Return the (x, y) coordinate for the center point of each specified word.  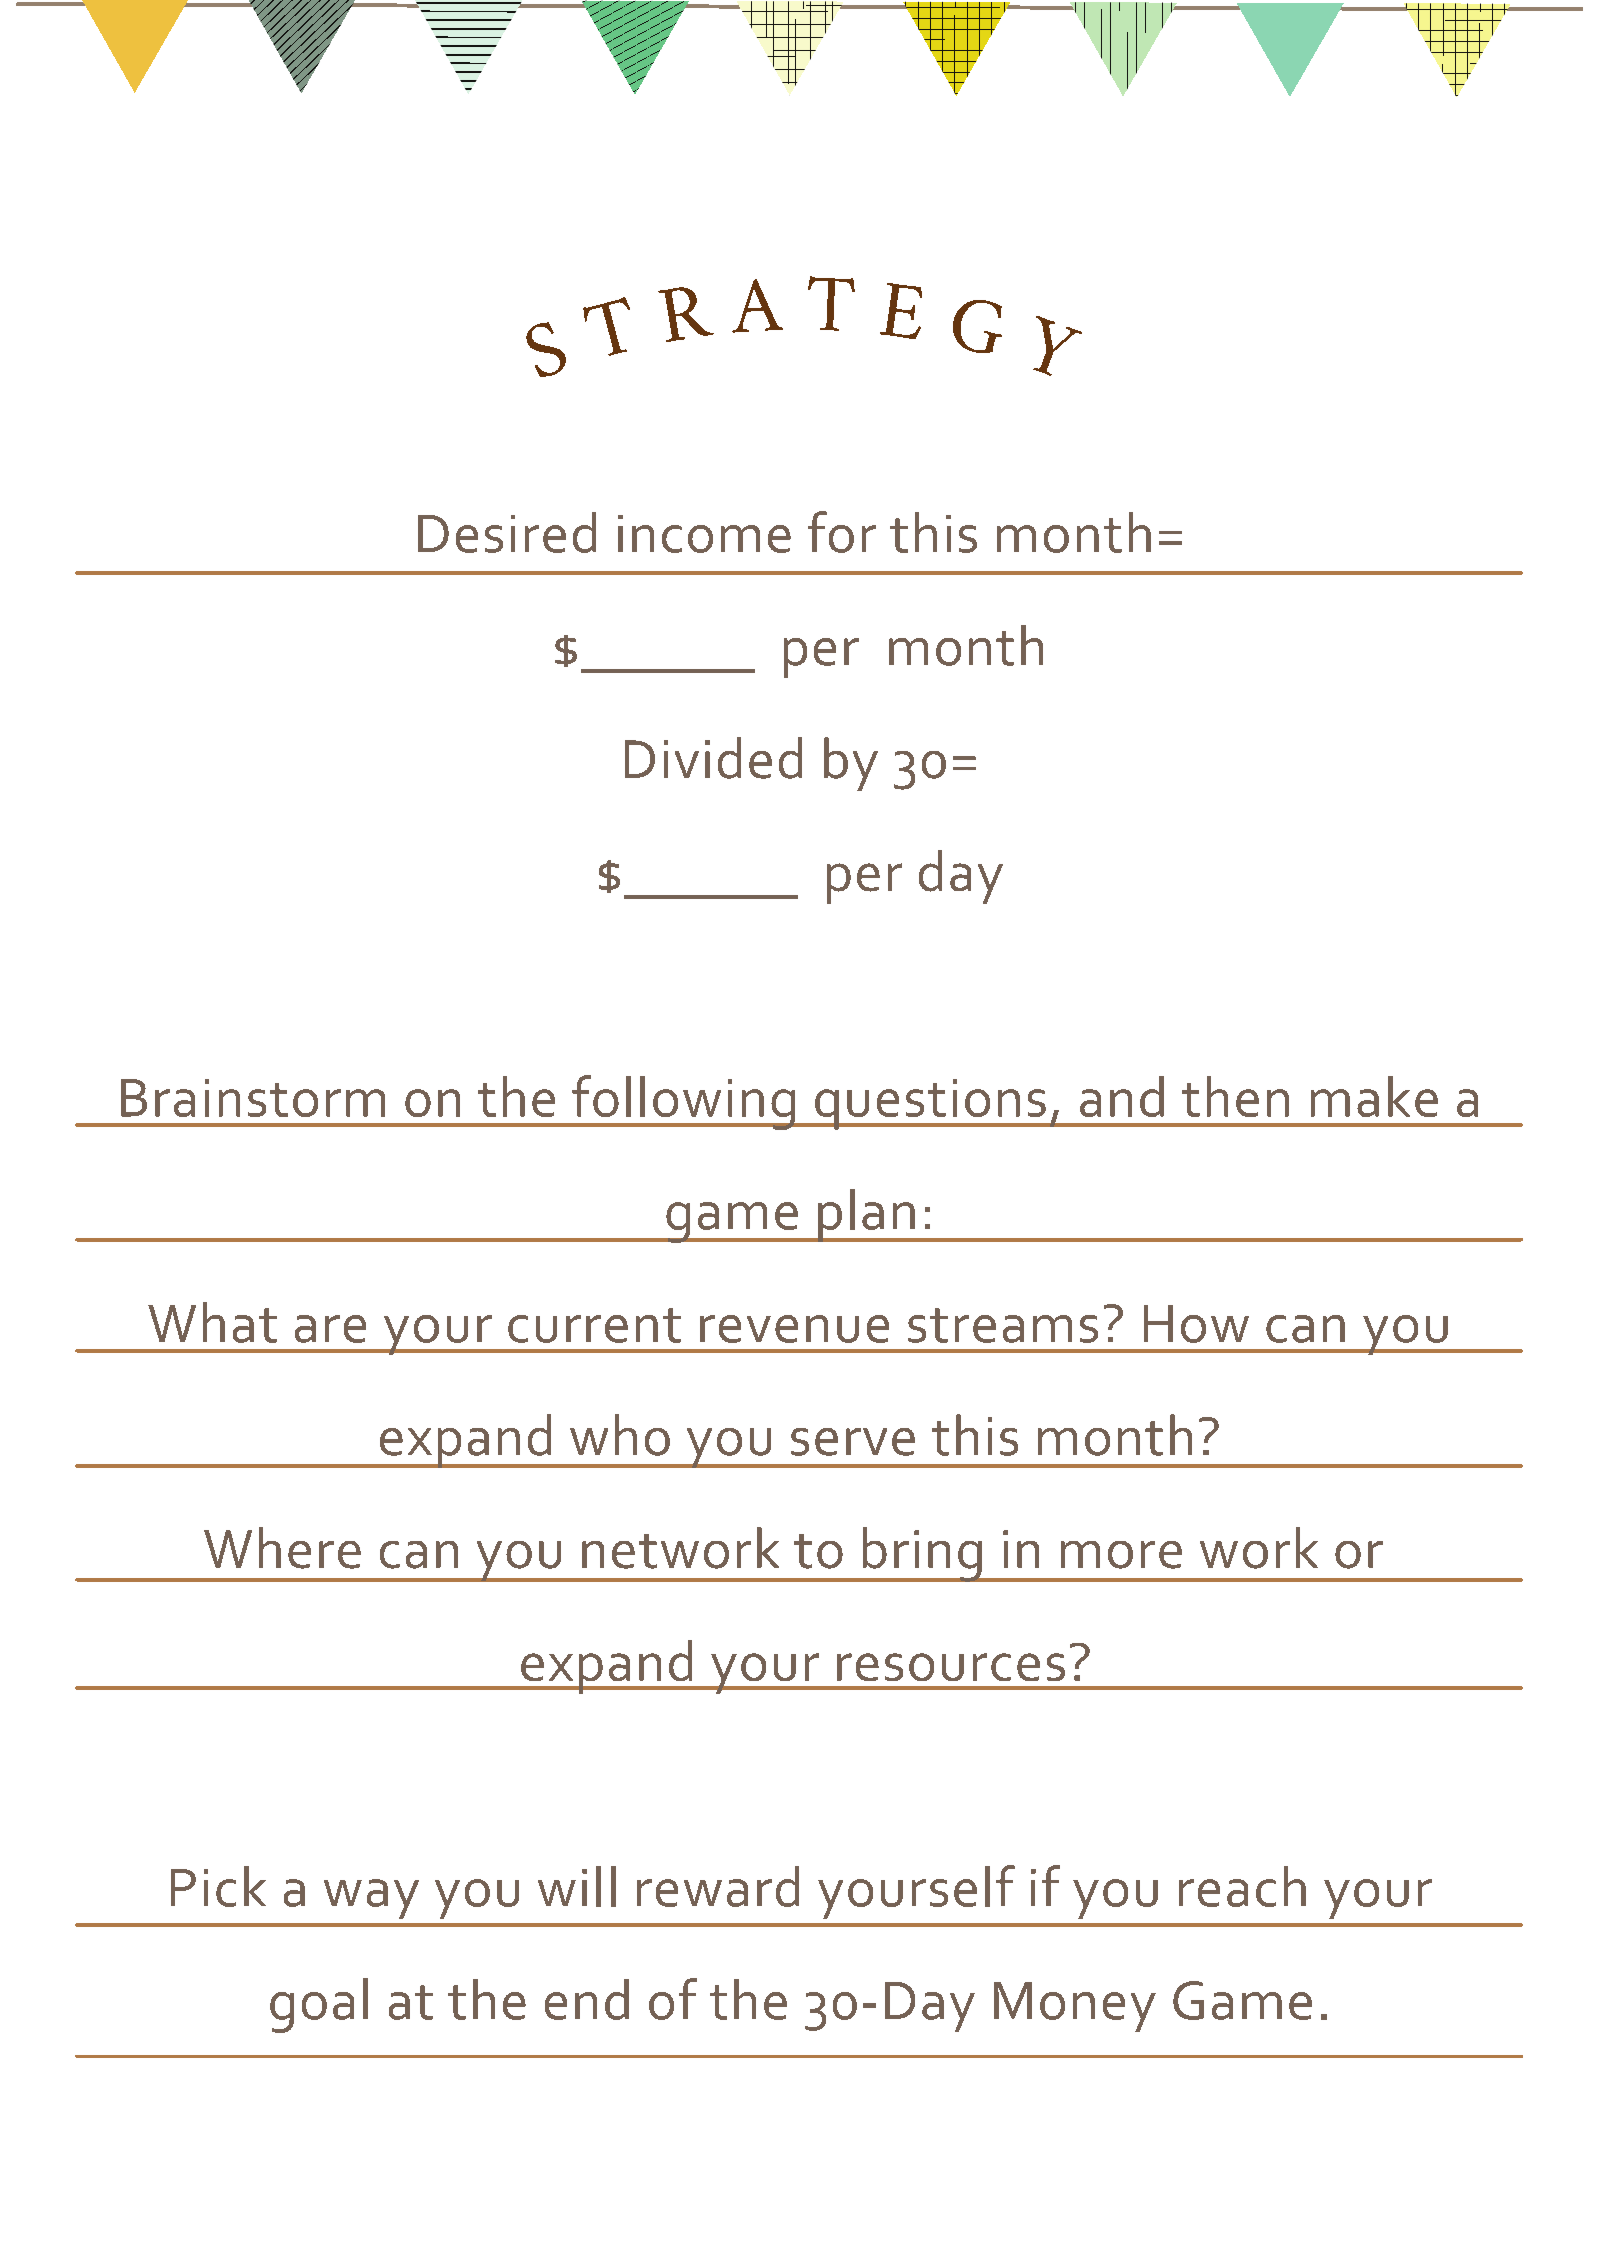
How (1196, 1324)
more (1121, 1555)
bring (922, 1554)
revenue (794, 1329)
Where (282, 1548)
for (842, 532)
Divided (713, 758)
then (1235, 1096)
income (704, 534)
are (330, 1329)
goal (319, 2005)
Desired (507, 532)
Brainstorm (253, 1098)
